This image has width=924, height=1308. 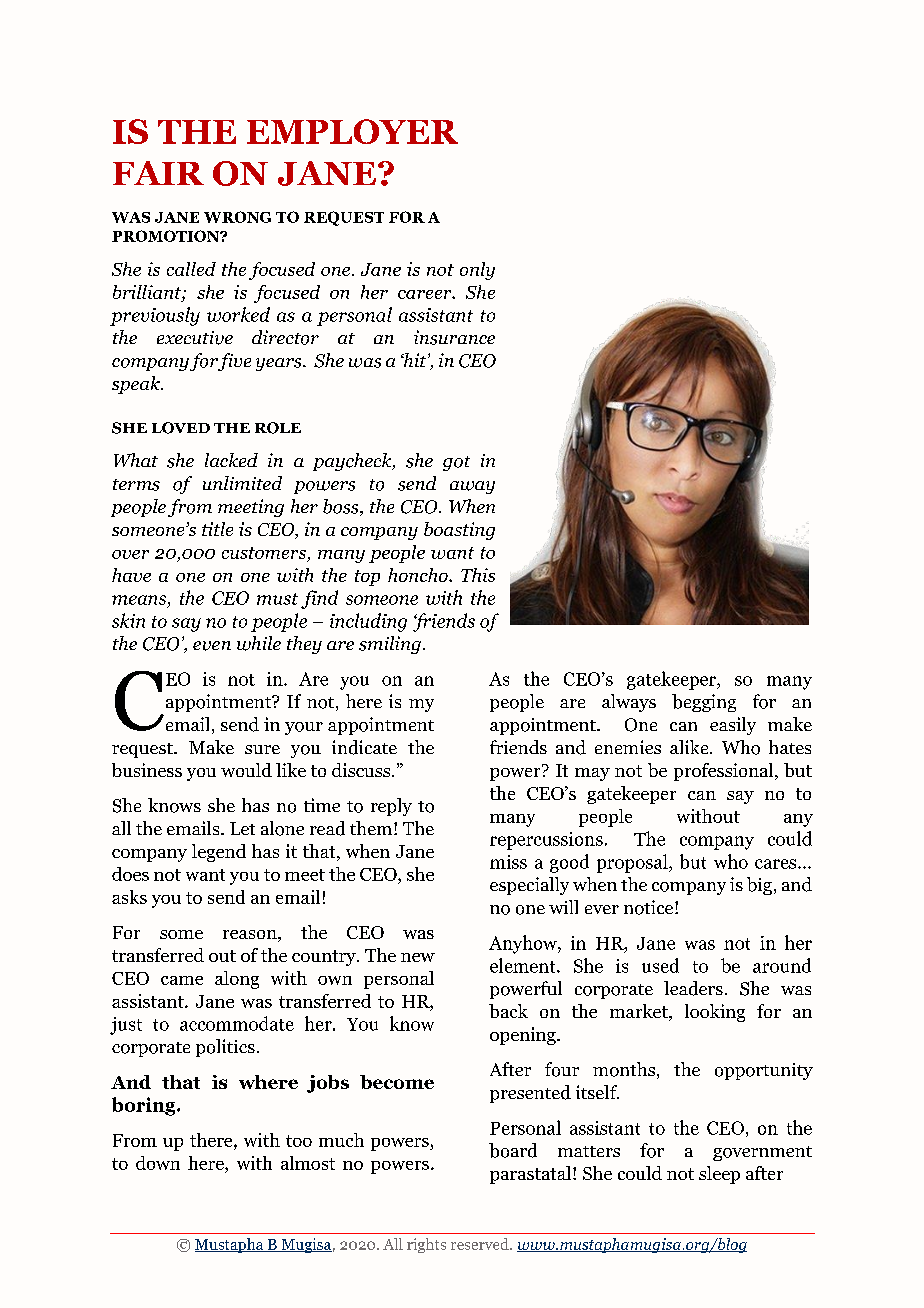 What do you see at coordinates (390, 645) in the image?
I see `smiling` at bounding box center [390, 645].
